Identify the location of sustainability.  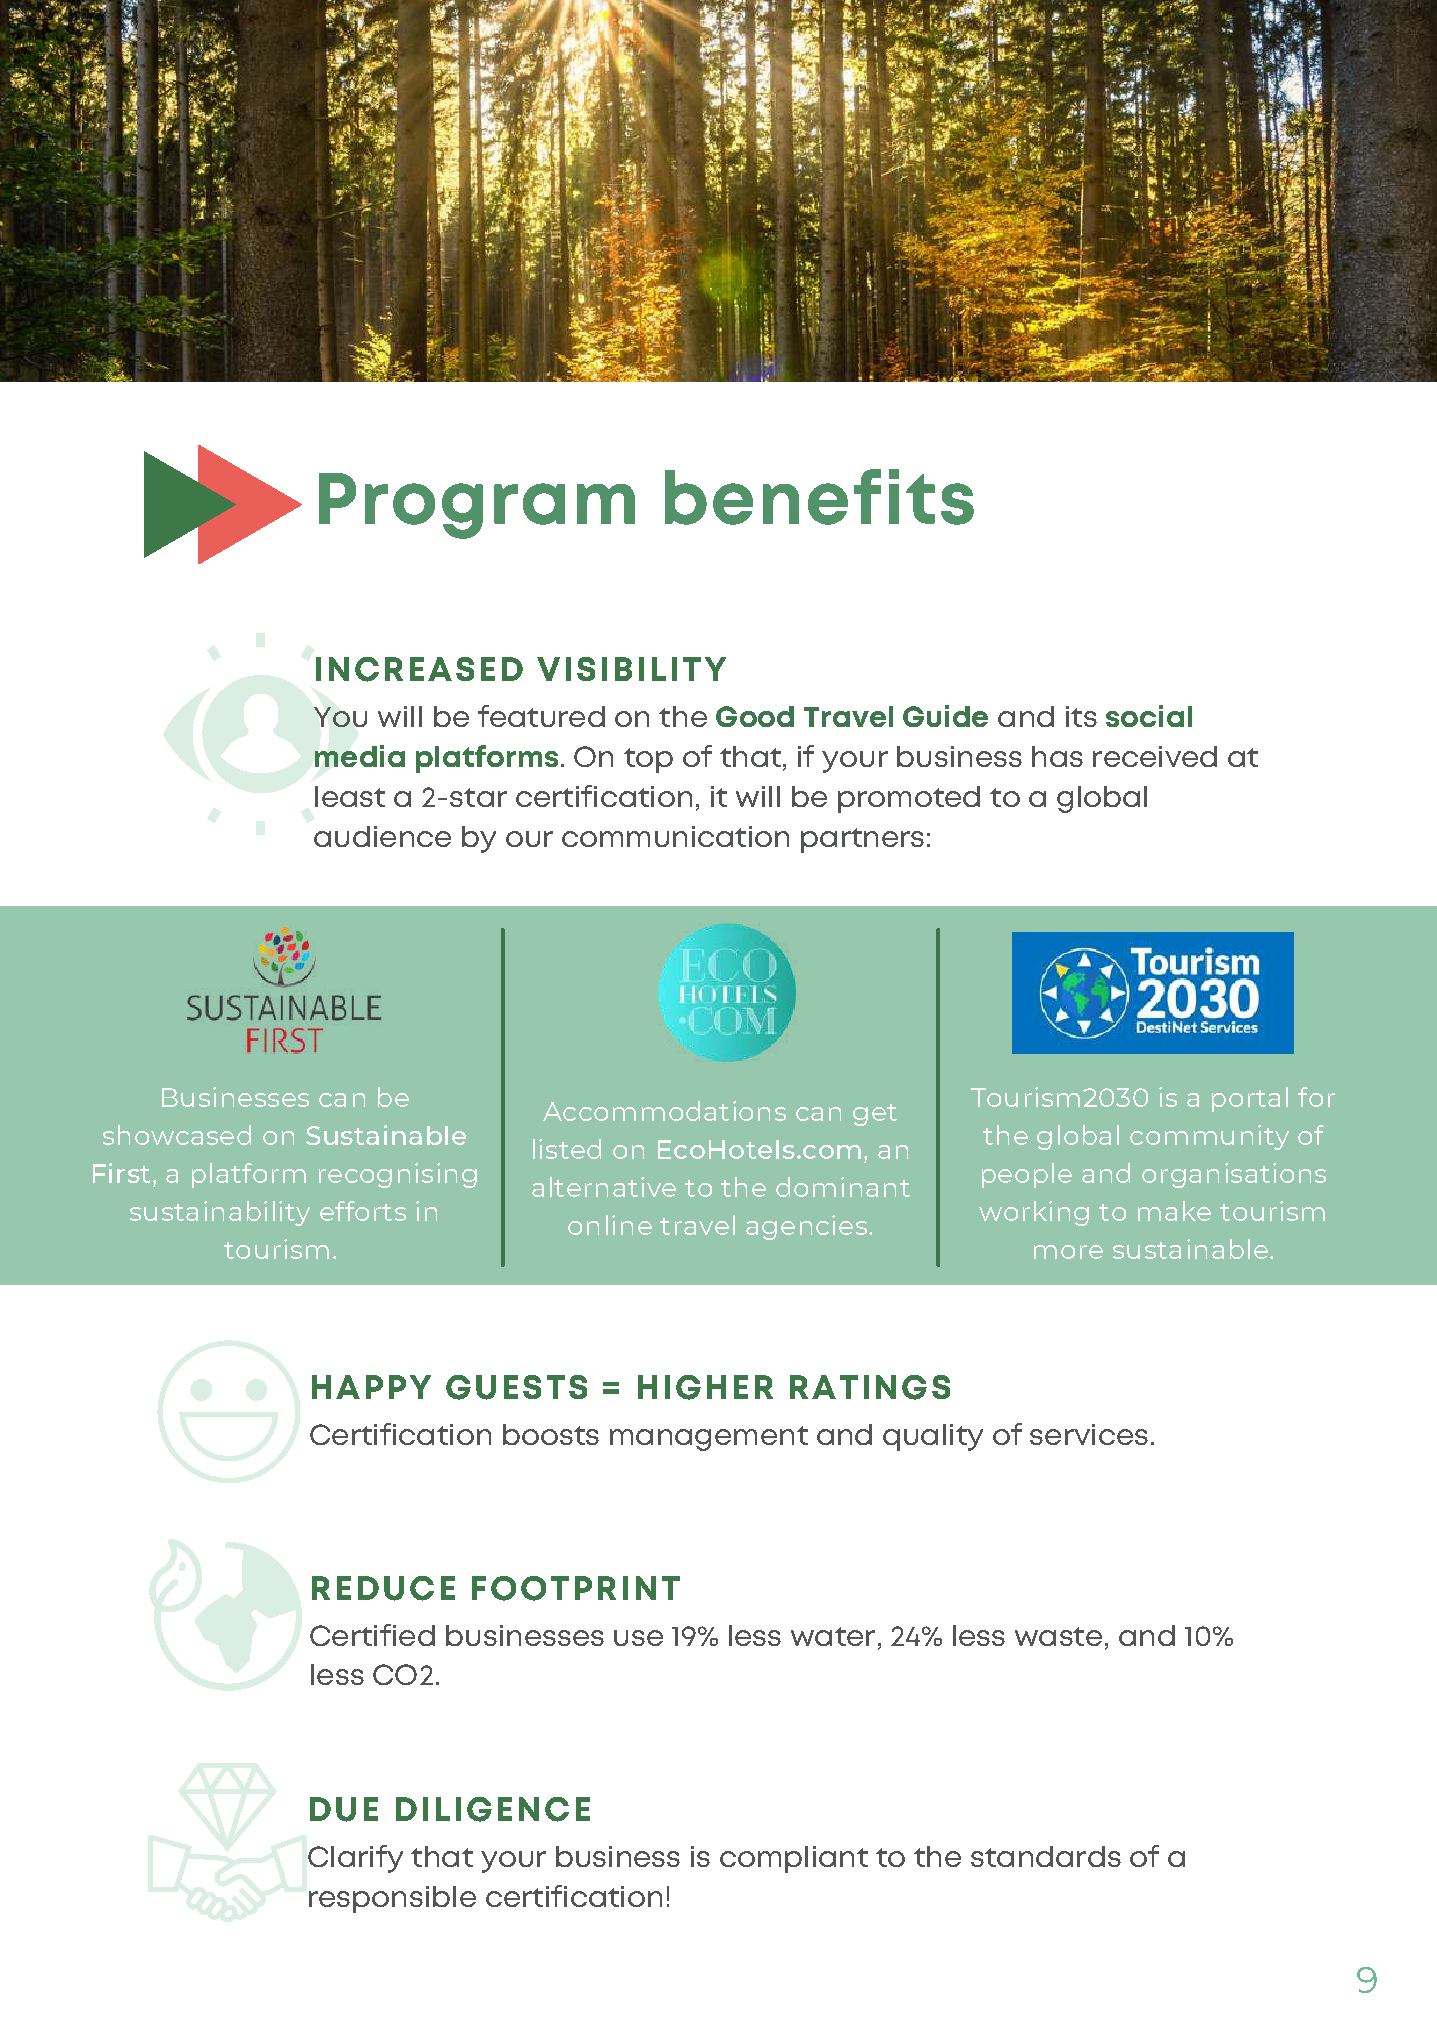
(220, 1213).
